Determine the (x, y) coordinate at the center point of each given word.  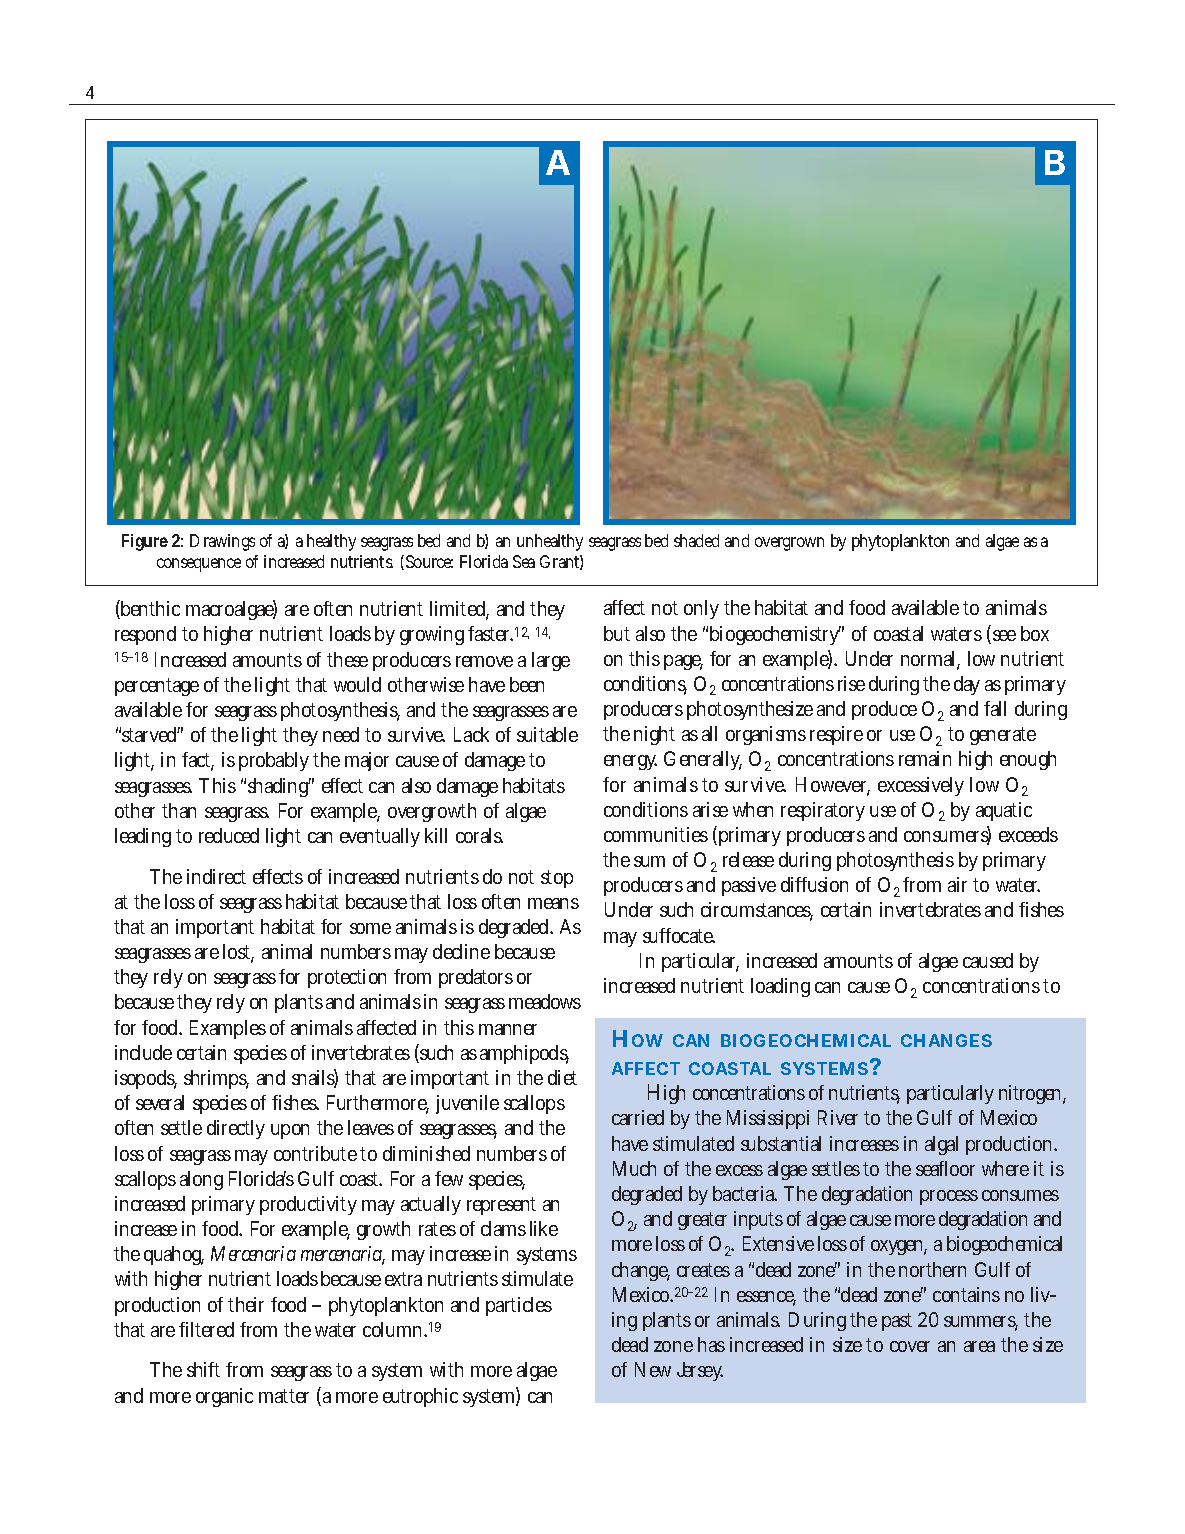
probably (274, 761)
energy (630, 762)
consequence (199, 565)
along (201, 1180)
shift (203, 1369)
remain (925, 758)
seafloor (945, 1168)
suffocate (679, 935)
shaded (696, 540)
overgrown (789, 544)
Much (634, 1168)
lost (238, 953)
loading (780, 987)
